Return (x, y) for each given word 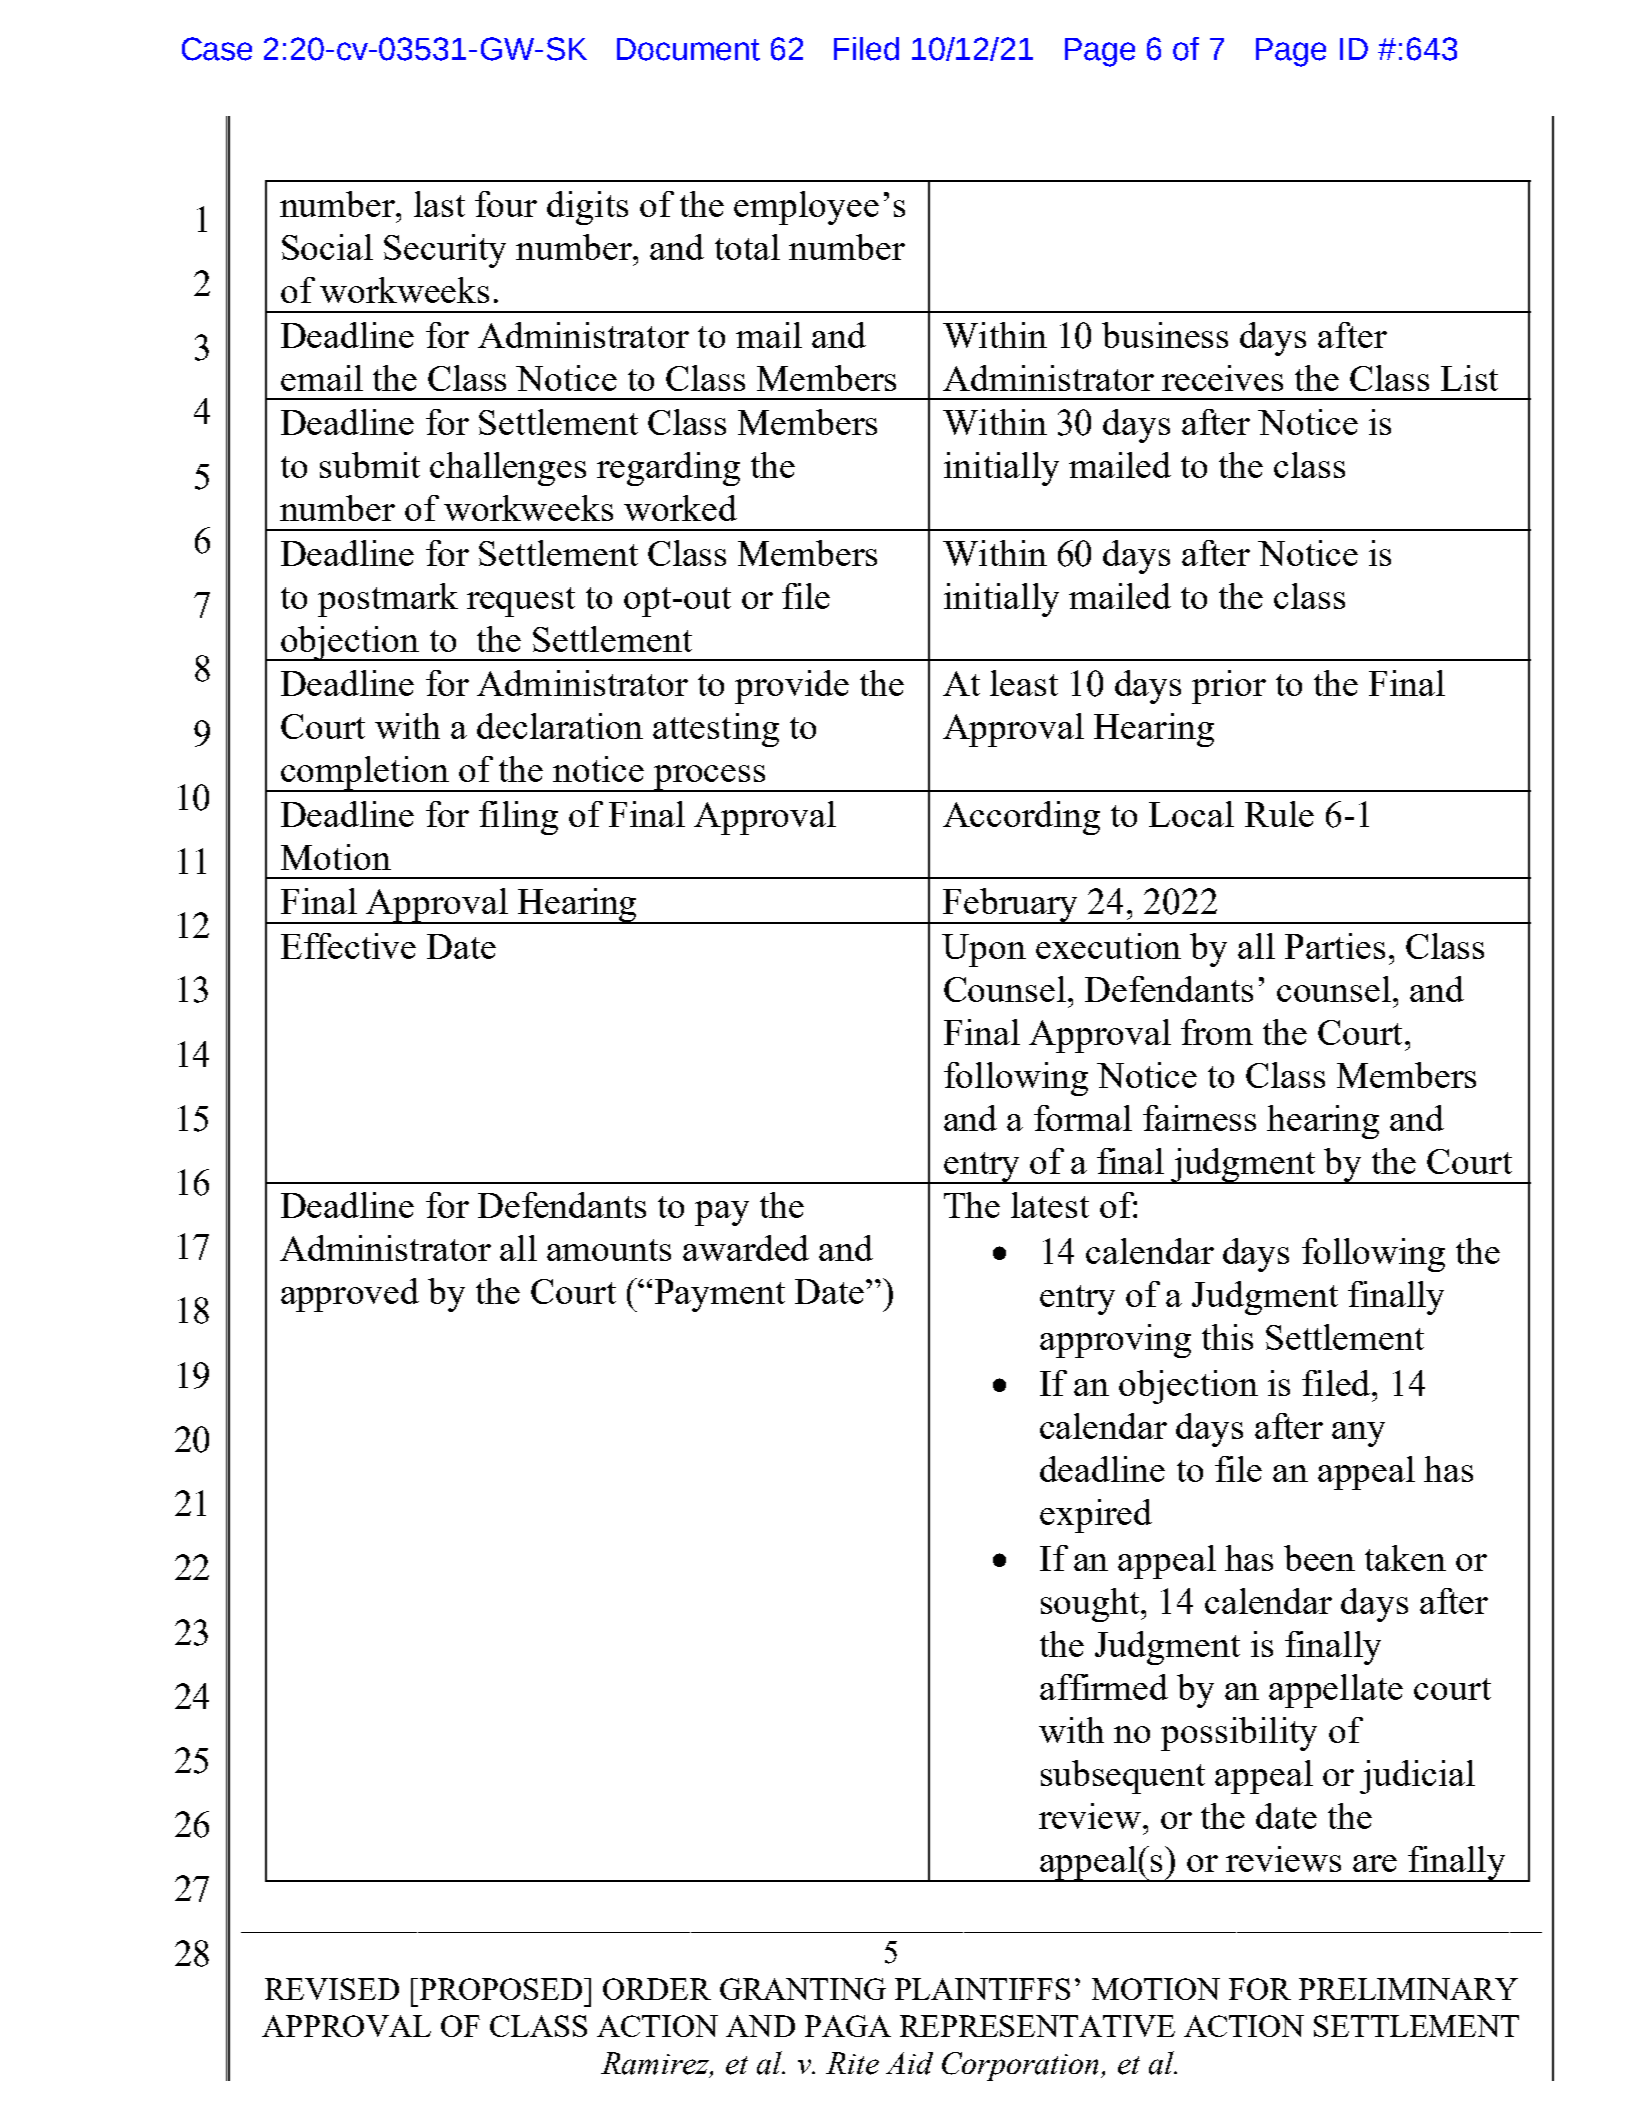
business (1165, 335)
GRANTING (803, 1989)
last (439, 204)
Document (688, 49)
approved (350, 1295)
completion (365, 774)
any (1358, 1434)
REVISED (332, 1989)
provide (792, 687)
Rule (1279, 814)
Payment (720, 1295)
